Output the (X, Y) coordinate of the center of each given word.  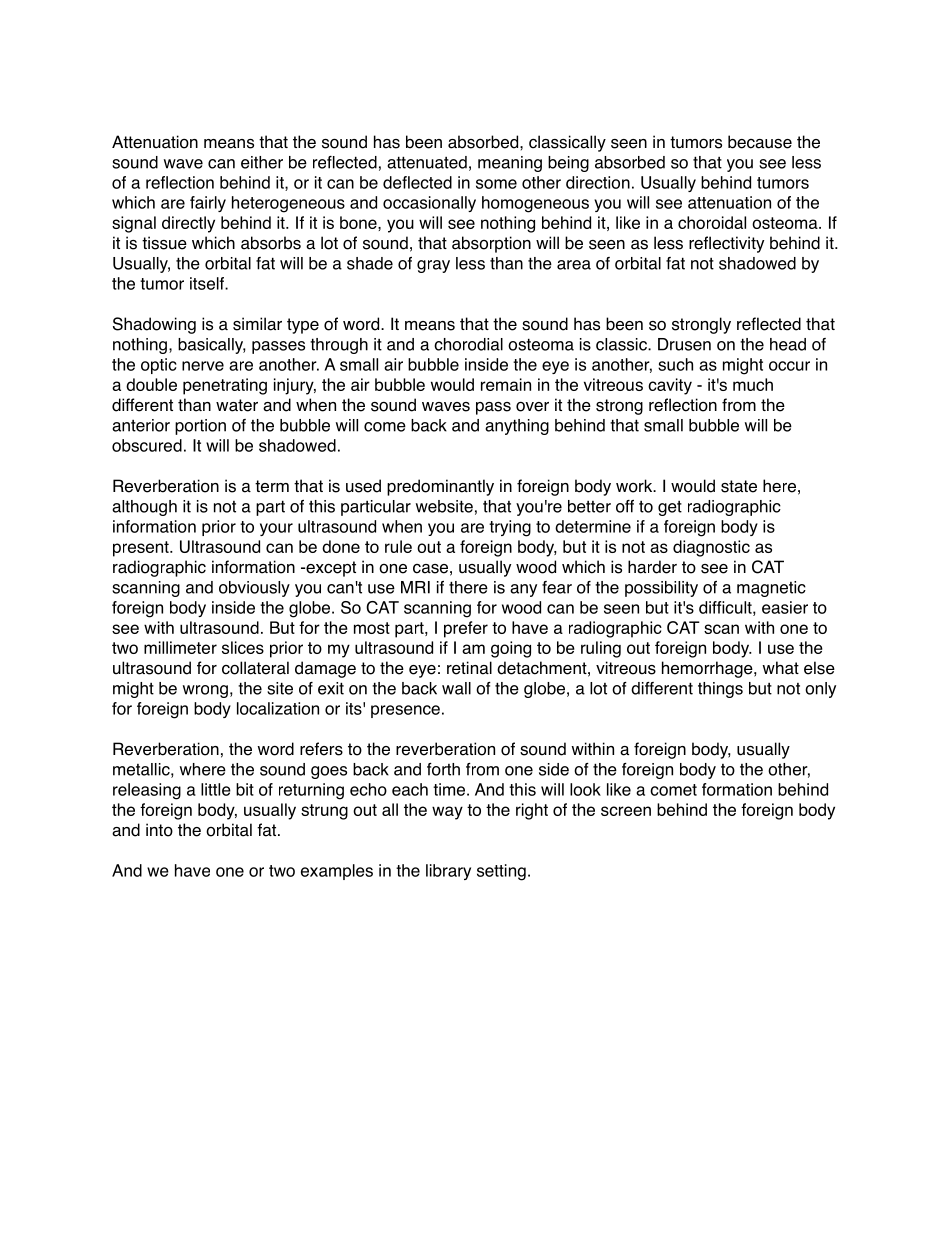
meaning (510, 164)
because (760, 142)
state (739, 486)
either (262, 162)
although (144, 508)
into (159, 830)
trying (510, 528)
